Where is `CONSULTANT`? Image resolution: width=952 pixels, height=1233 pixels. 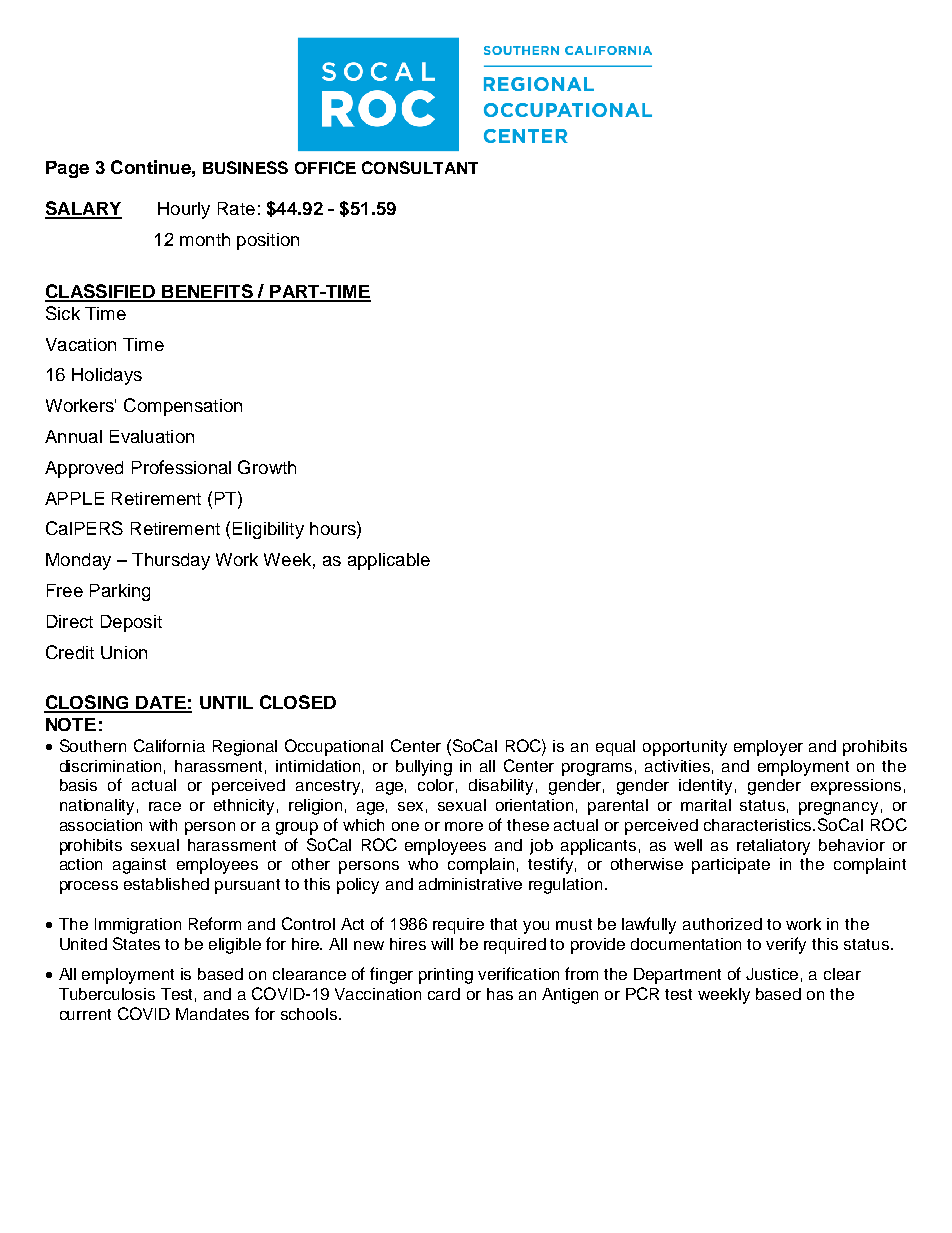
CONSULTANT is located at coordinates (420, 167).
